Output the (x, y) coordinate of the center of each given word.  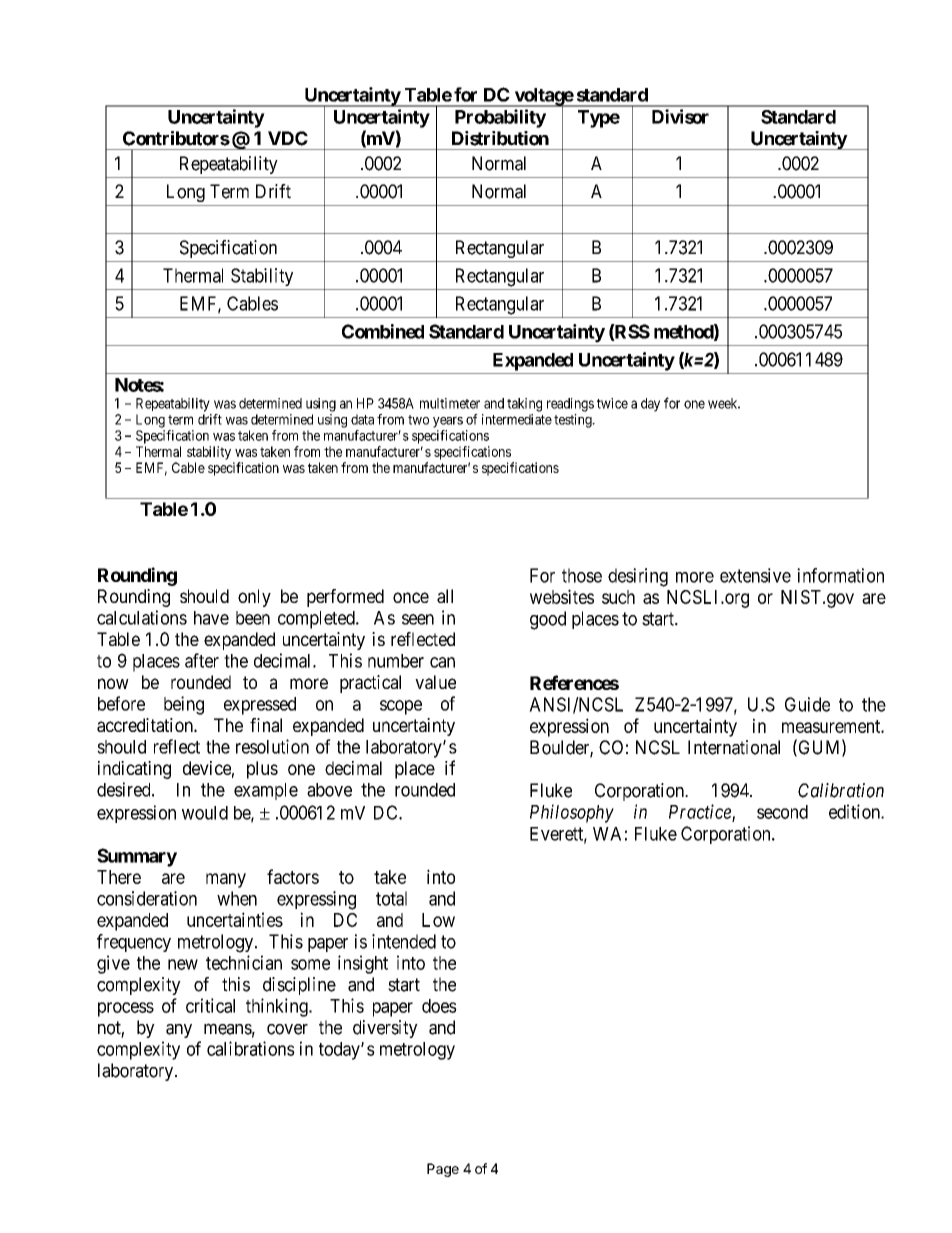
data (362, 419)
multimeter (450, 403)
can (442, 662)
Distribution (500, 138)
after (202, 660)
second (782, 812)
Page (443, 1170)
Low (438, 920)
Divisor (680, 116)
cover (287, 1029)
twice (612, 403)
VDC (288, 138)
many (226, 880)
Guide (807, 704)
